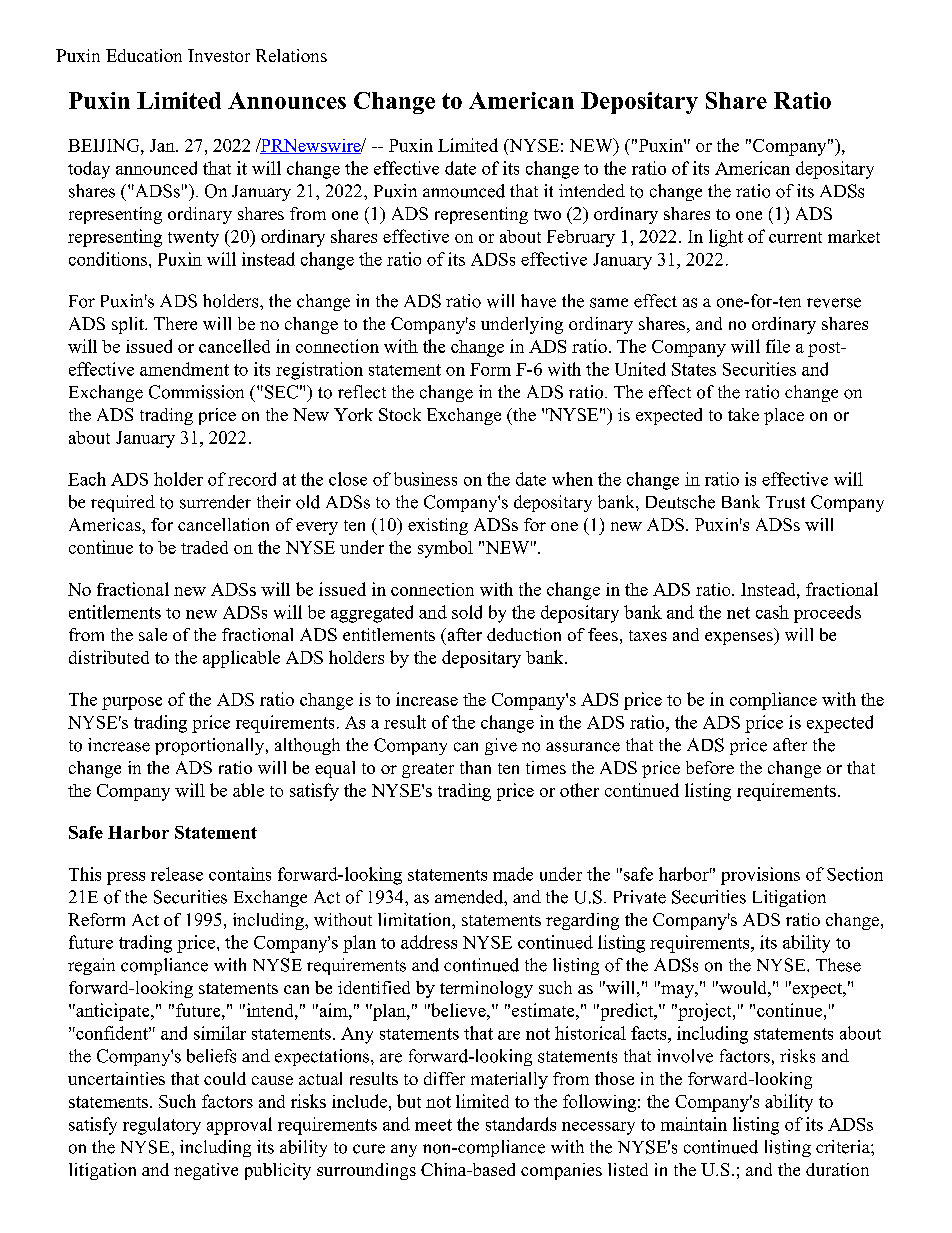 The image size is (952, 1233). Describe the element at coordinates (513, 874) in the image. I see `made` at that location.
